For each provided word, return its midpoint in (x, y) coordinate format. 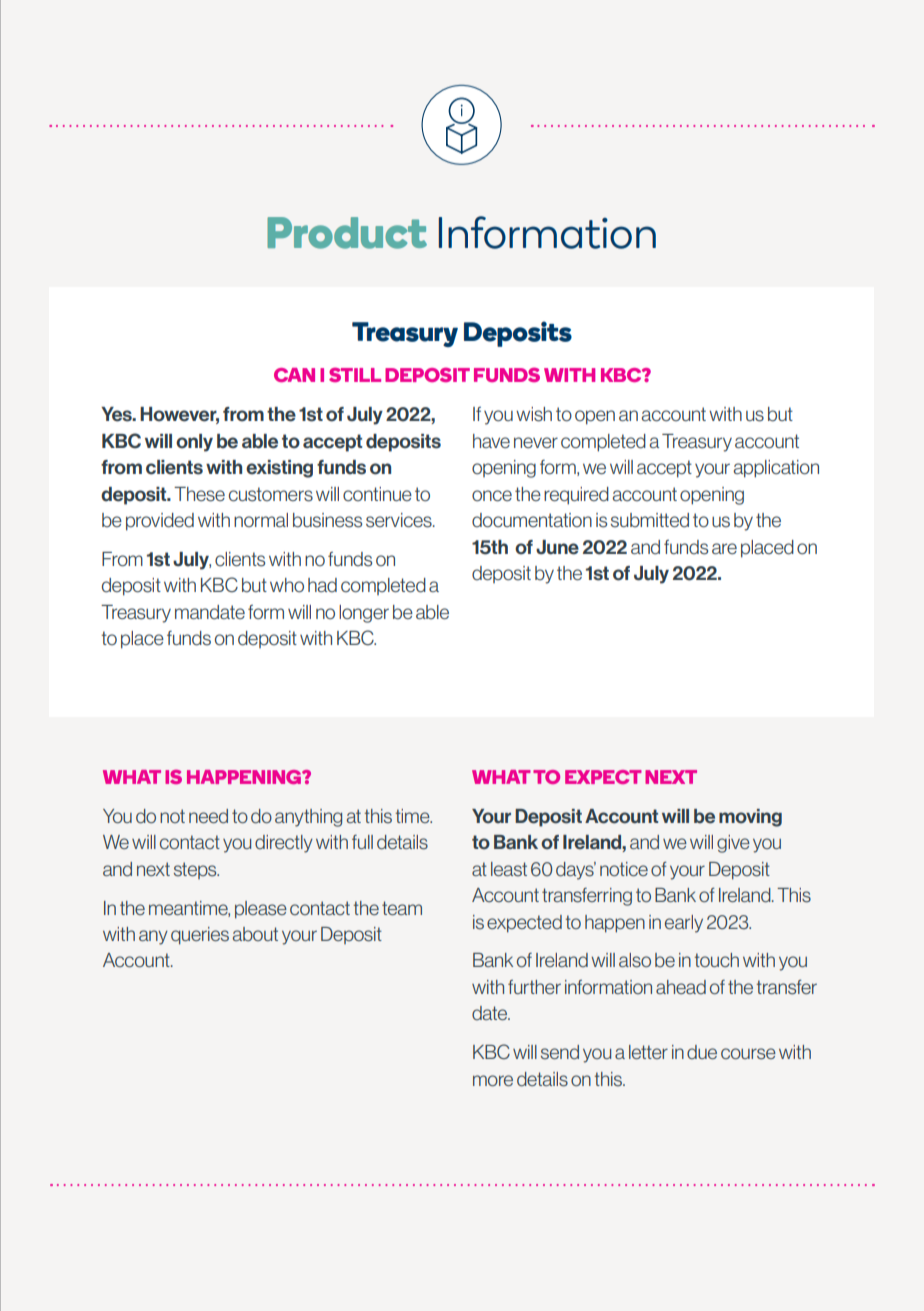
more (493, 1080)
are (724, 548)
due (702, 1052)
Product (347, 233)
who (287, 585)
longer (364, 614)
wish (534, 414)
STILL (355, 374)
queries (200, 936)
